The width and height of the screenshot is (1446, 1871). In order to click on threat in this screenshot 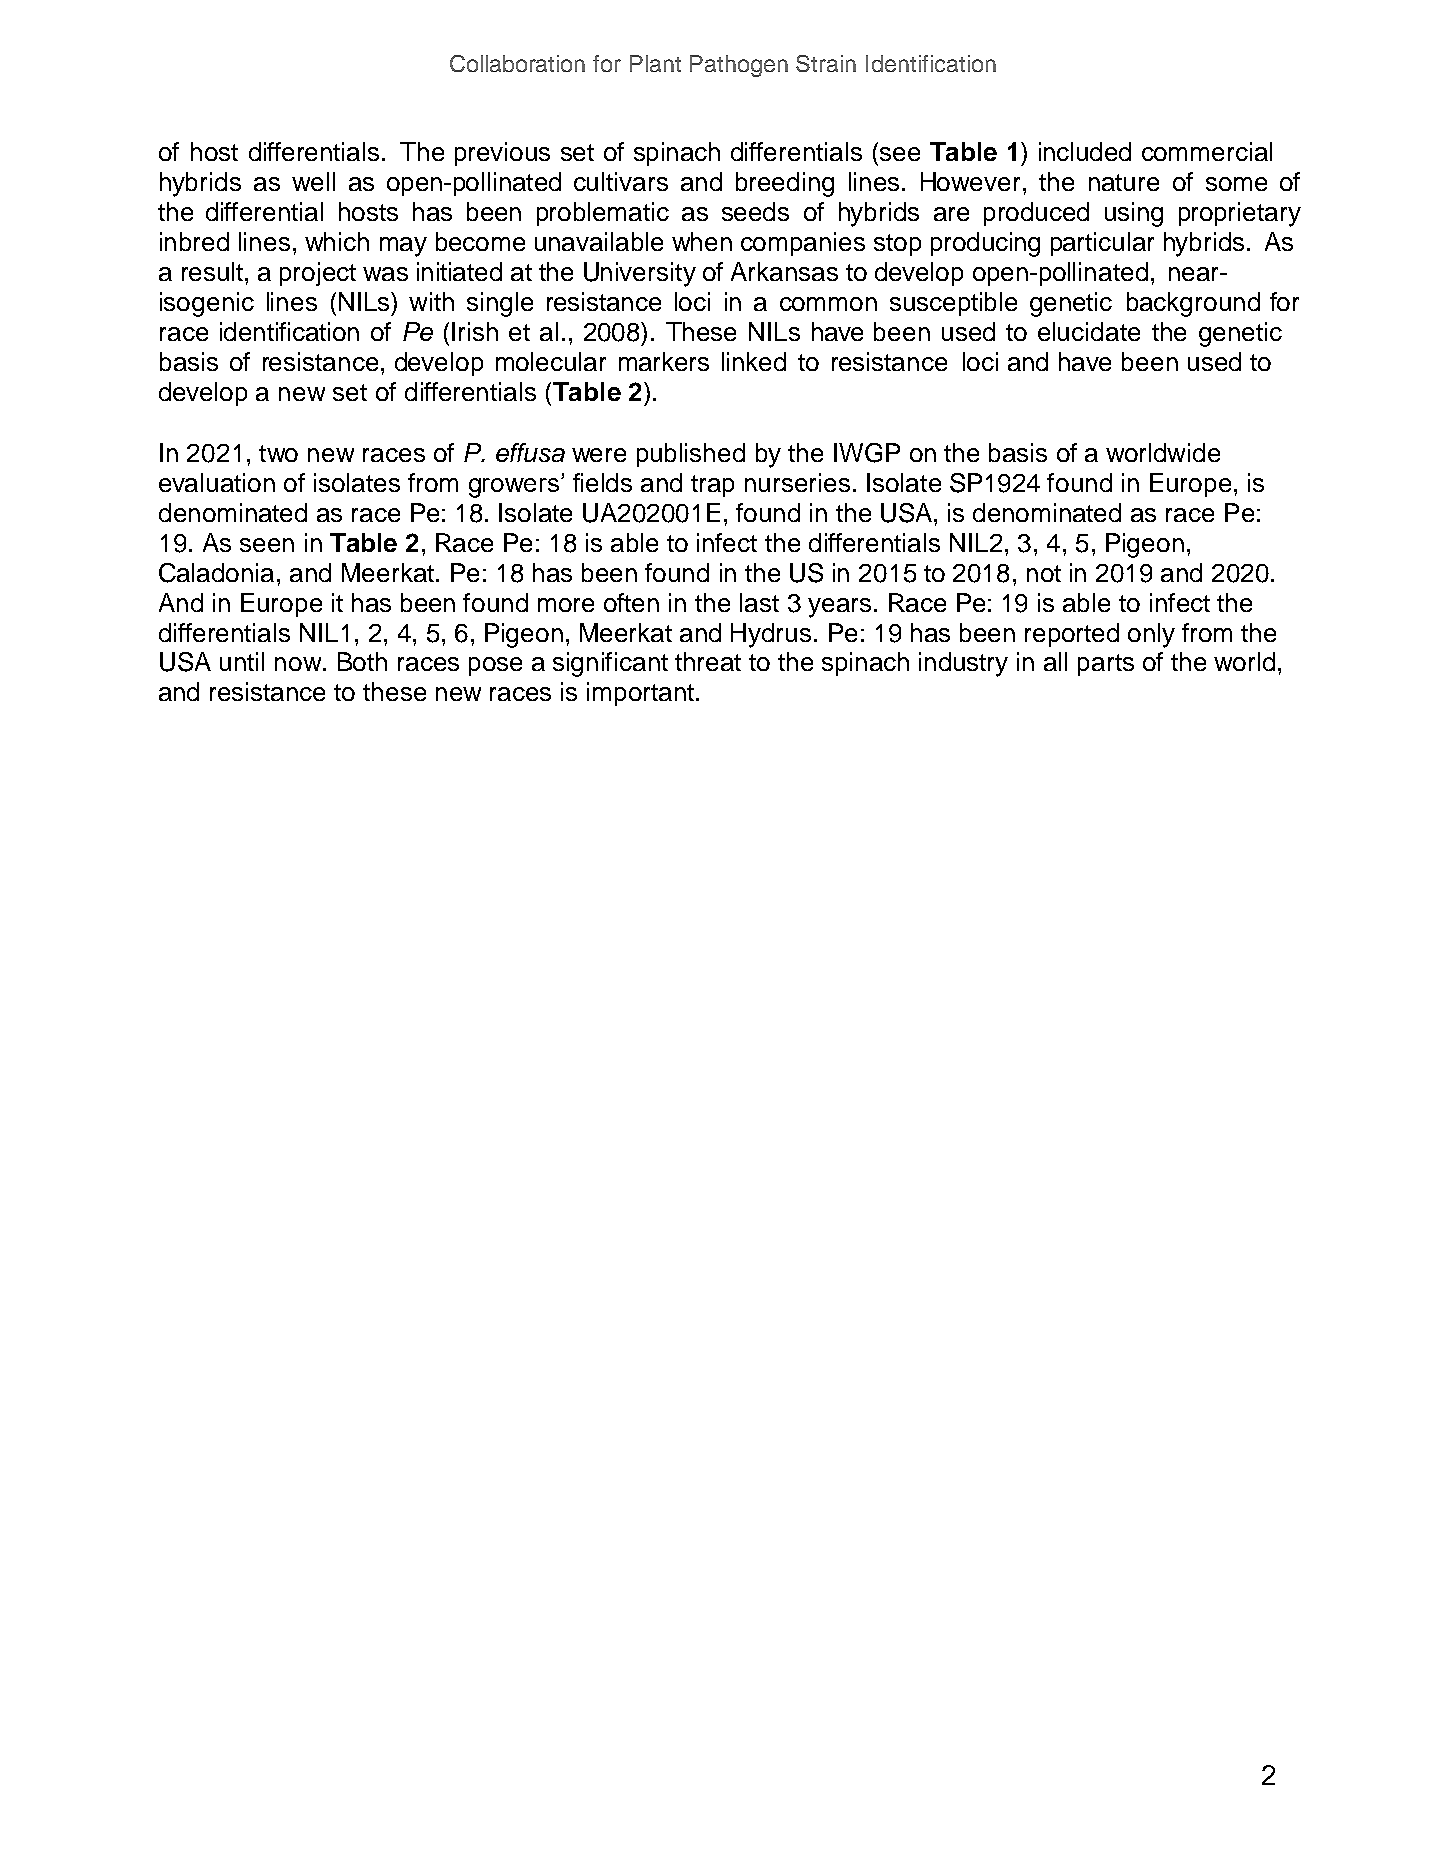, I will do `click(708, 661)`.
